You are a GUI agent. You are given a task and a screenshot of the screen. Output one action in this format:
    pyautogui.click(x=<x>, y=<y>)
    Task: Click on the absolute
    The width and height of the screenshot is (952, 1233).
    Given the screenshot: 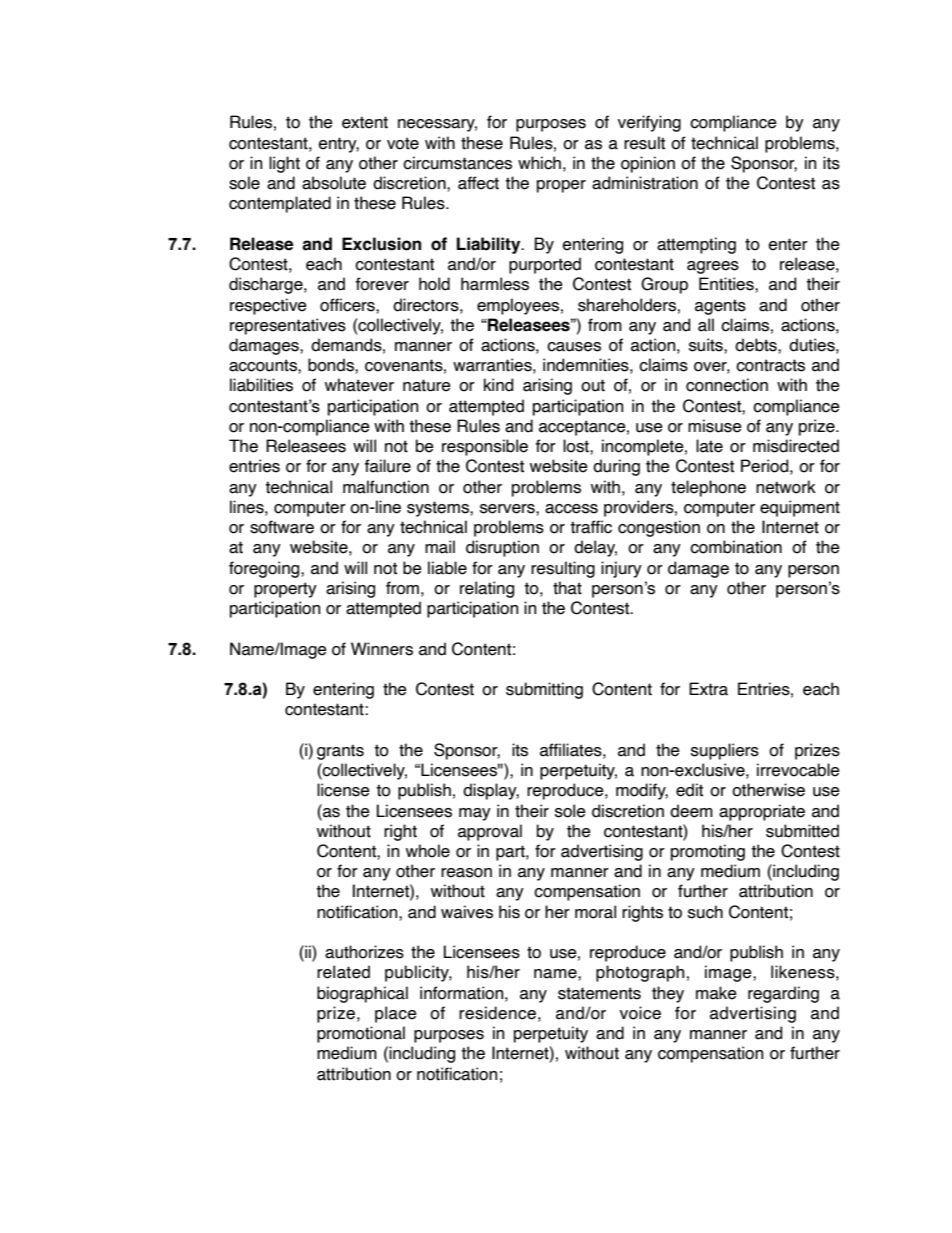 What is the action you would take?
    pyautogui.click(x=334, y=183)
